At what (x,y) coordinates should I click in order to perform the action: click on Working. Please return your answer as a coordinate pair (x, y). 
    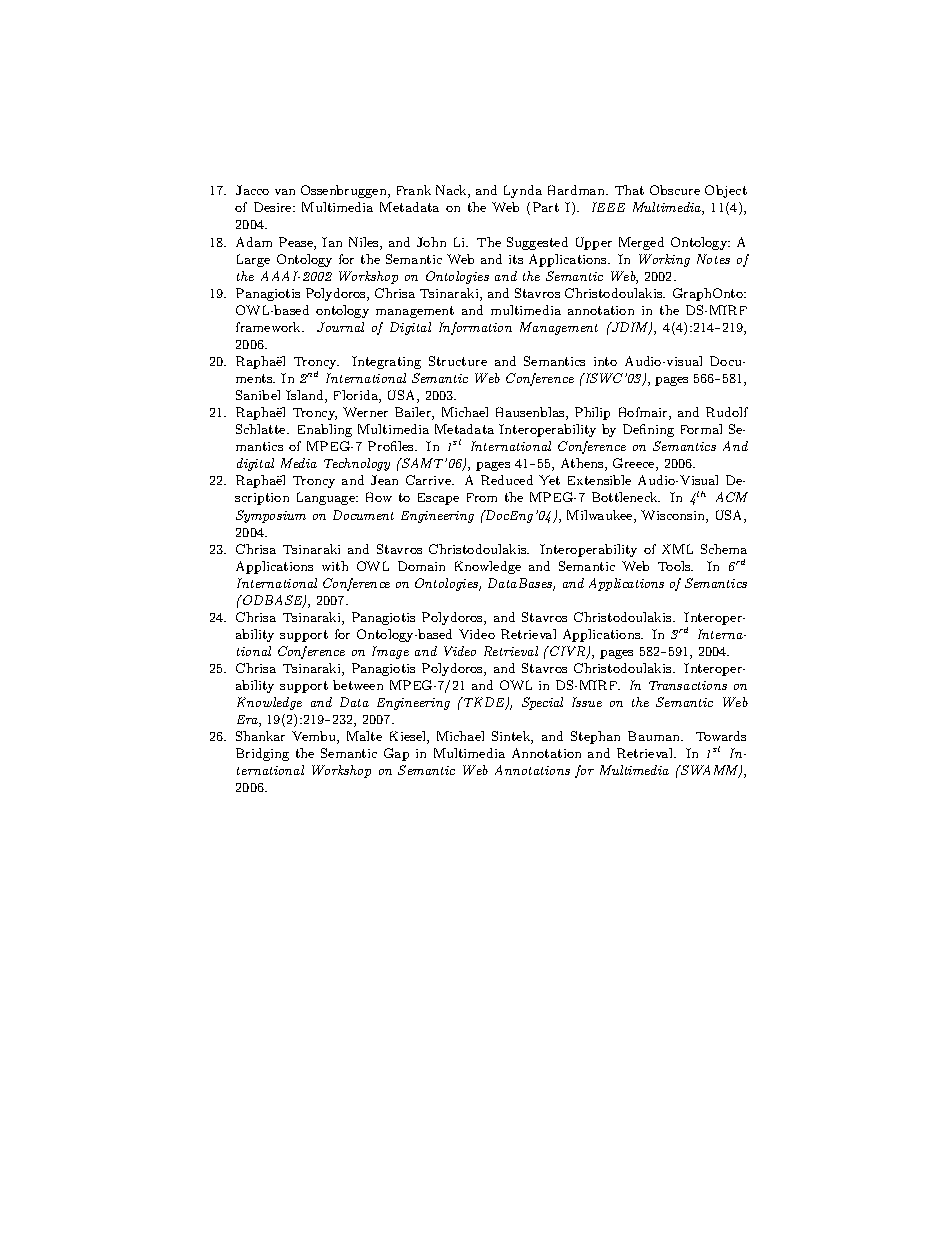
    Looking at the image, I should click on (664, 260).
